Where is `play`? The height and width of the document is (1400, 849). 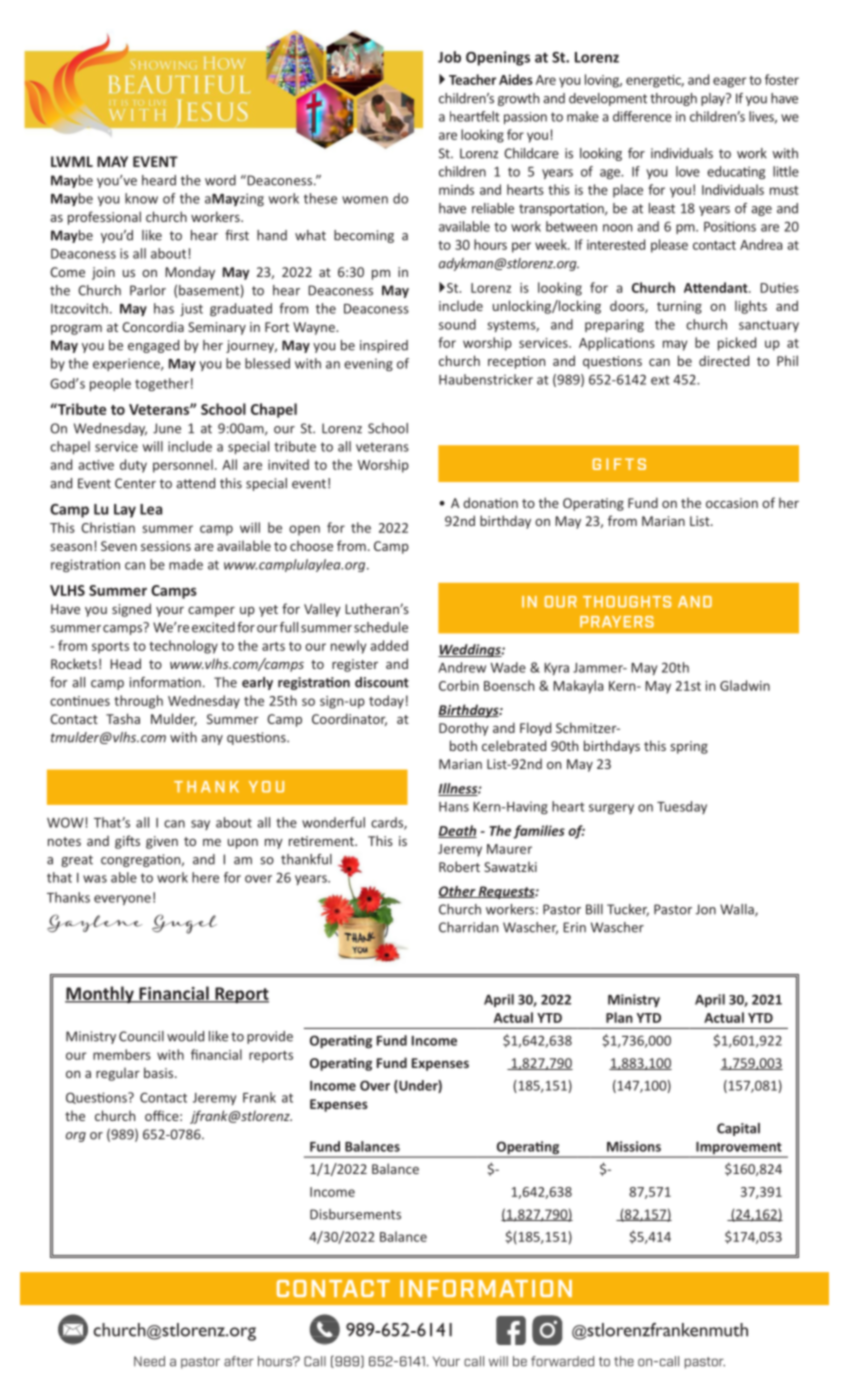
play is located at coordinates (714, 99).
